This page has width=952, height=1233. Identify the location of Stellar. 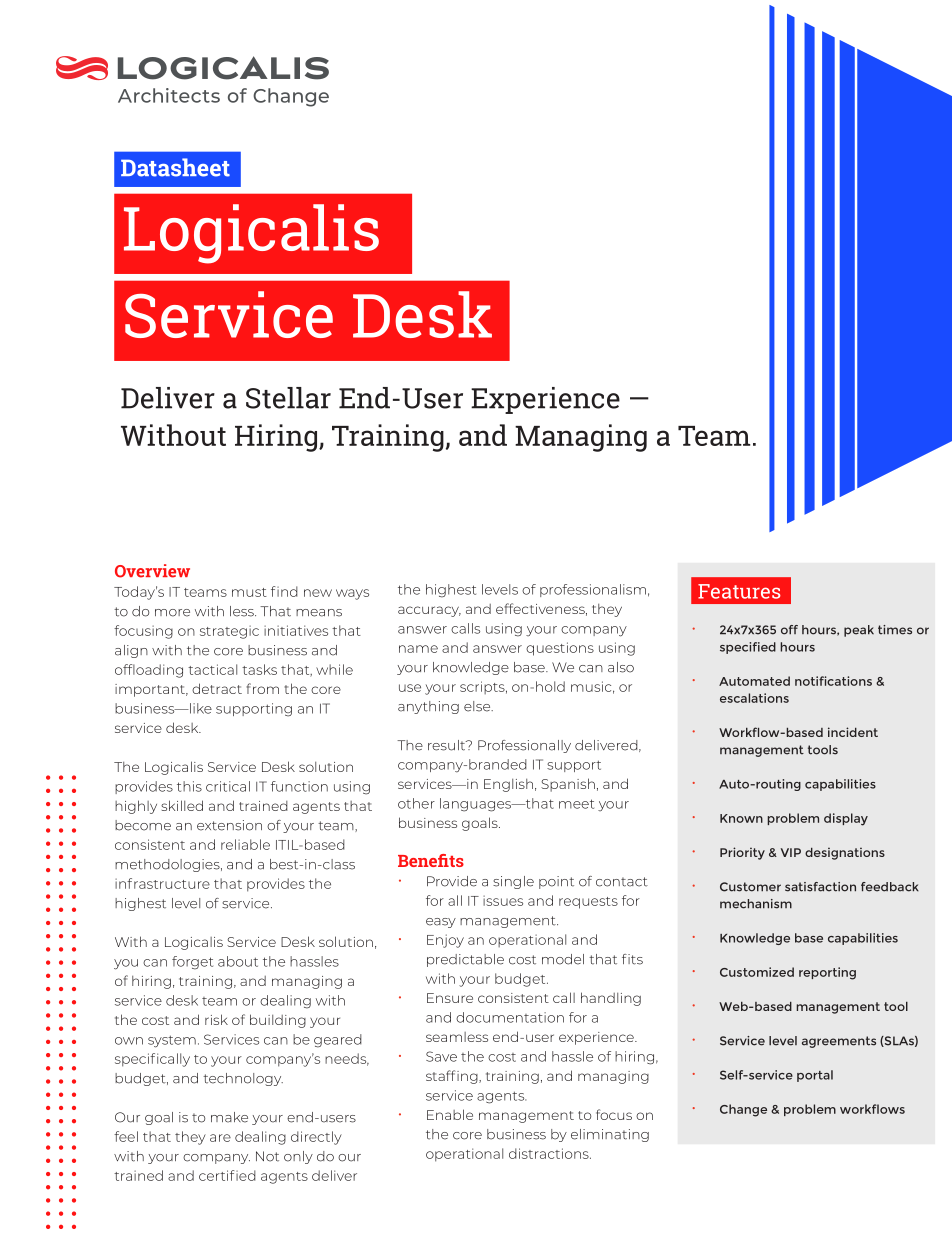
(288, 398).
